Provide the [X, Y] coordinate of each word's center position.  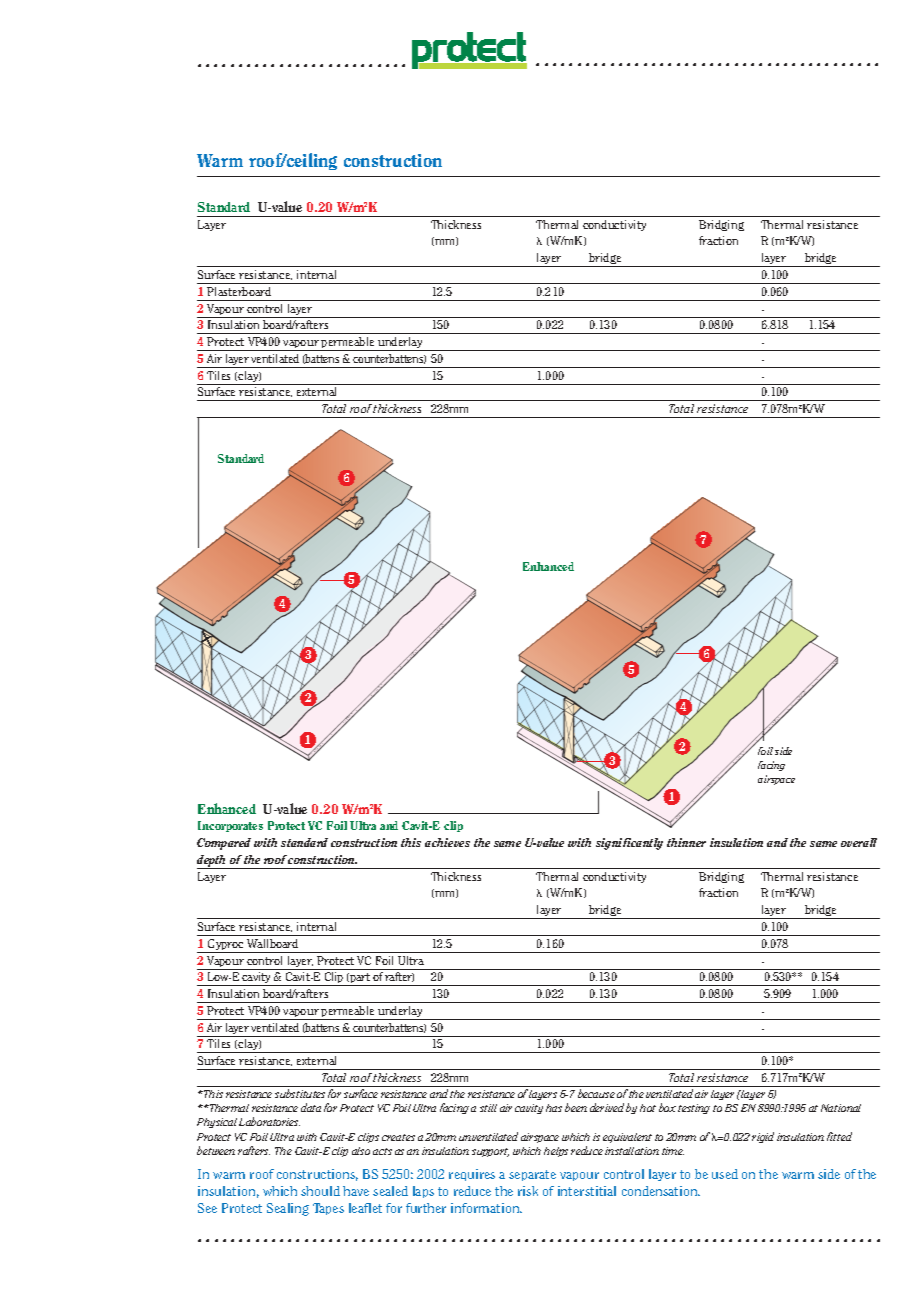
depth [212, 862]
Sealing [288, 1209]
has [554, 1108]
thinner [686, 842]
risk [528, 1191]
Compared [224, 844]
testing [694, 1109]
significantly [629, 844]
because [596, 1093]
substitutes [300, 1093]
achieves [447, 842]
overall [859, 842]
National [841, 1108]
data [311, 1107]
